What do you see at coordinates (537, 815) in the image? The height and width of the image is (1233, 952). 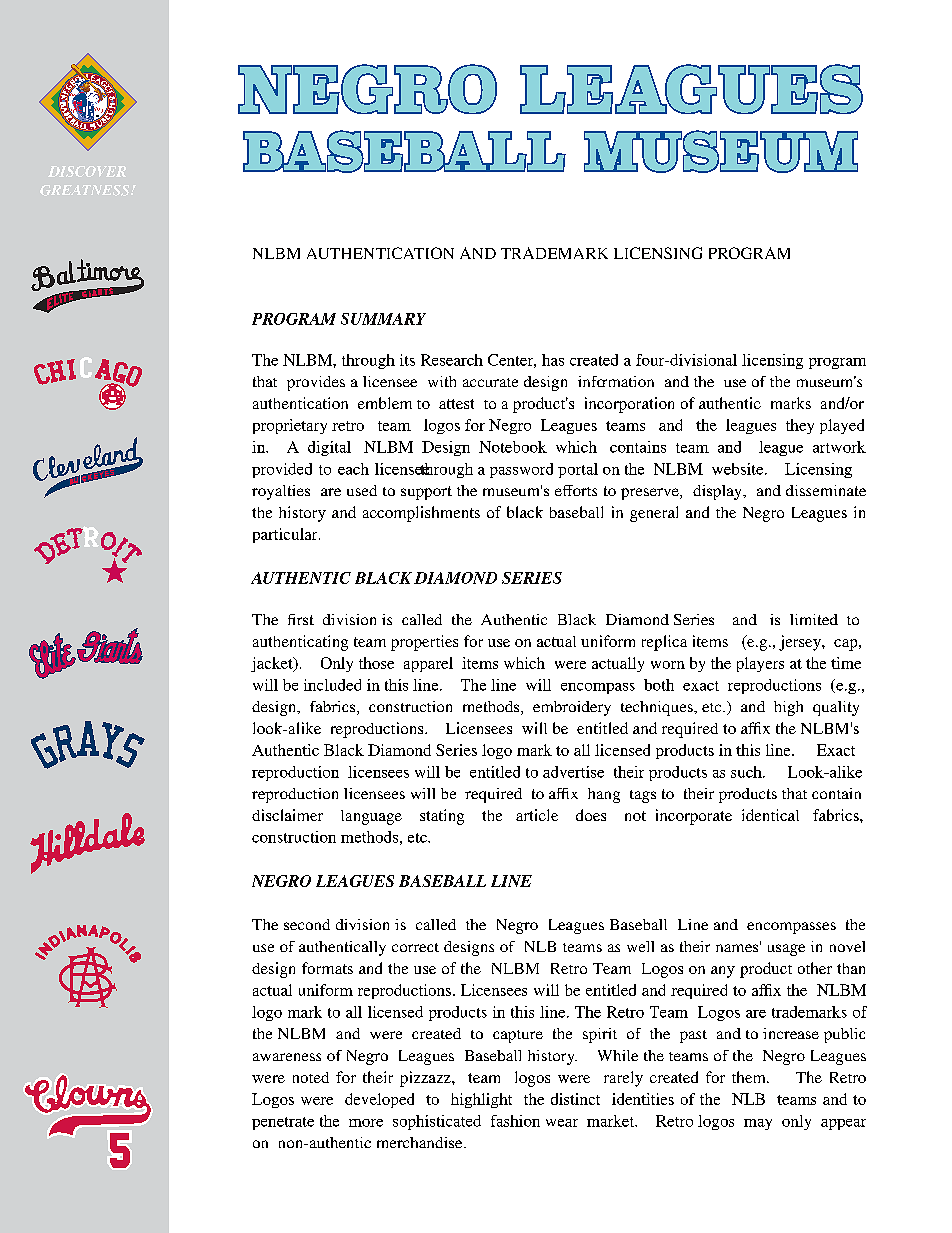 I see `article` at bounding box center [537, 815].
